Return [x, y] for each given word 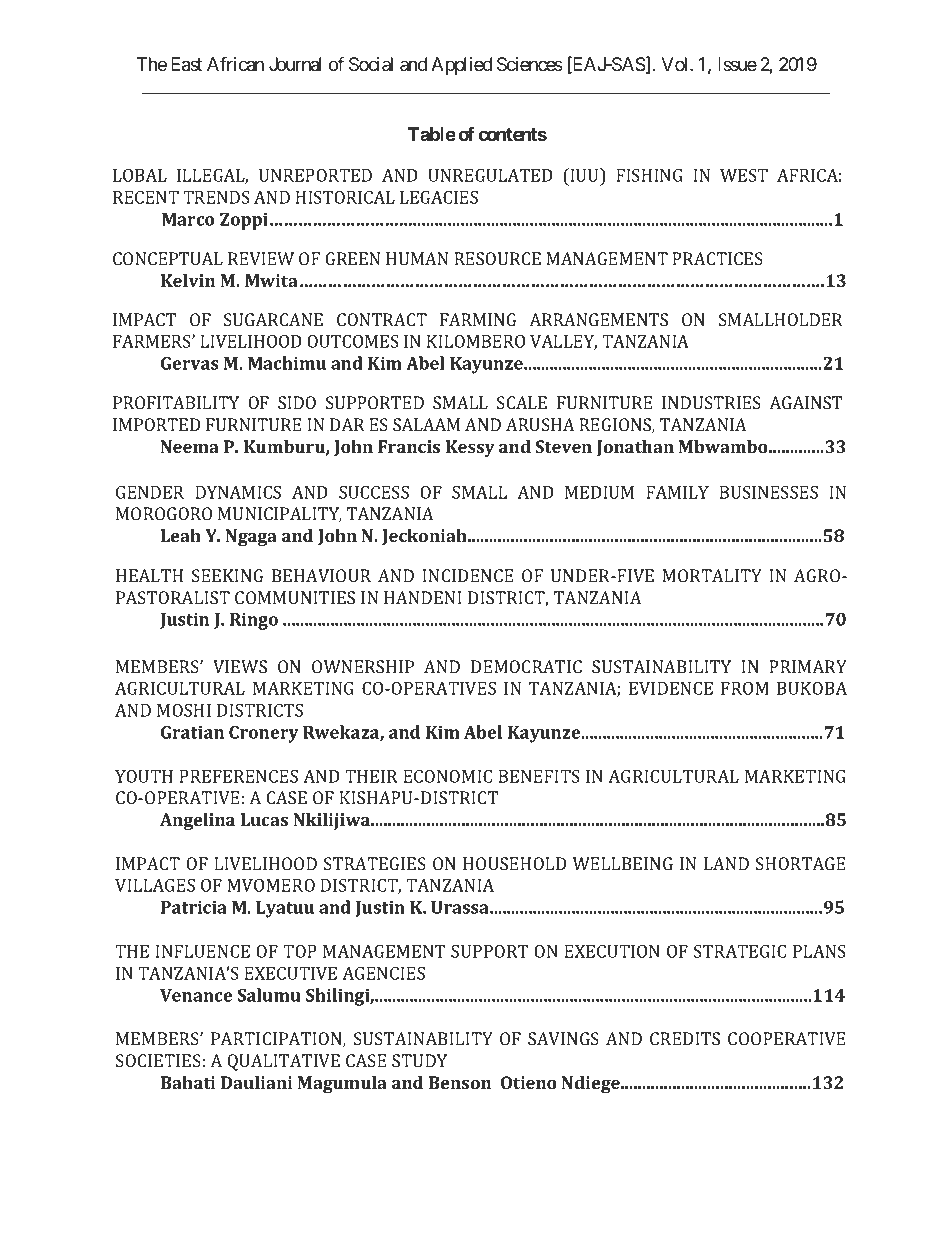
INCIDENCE [467, 575]
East [186, 64]
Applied [461, 66]
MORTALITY [712, 575]
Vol [676, 64]
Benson [460, 1082]
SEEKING [227, 575]
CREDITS [685, 1038]
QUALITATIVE [283, 1062]
